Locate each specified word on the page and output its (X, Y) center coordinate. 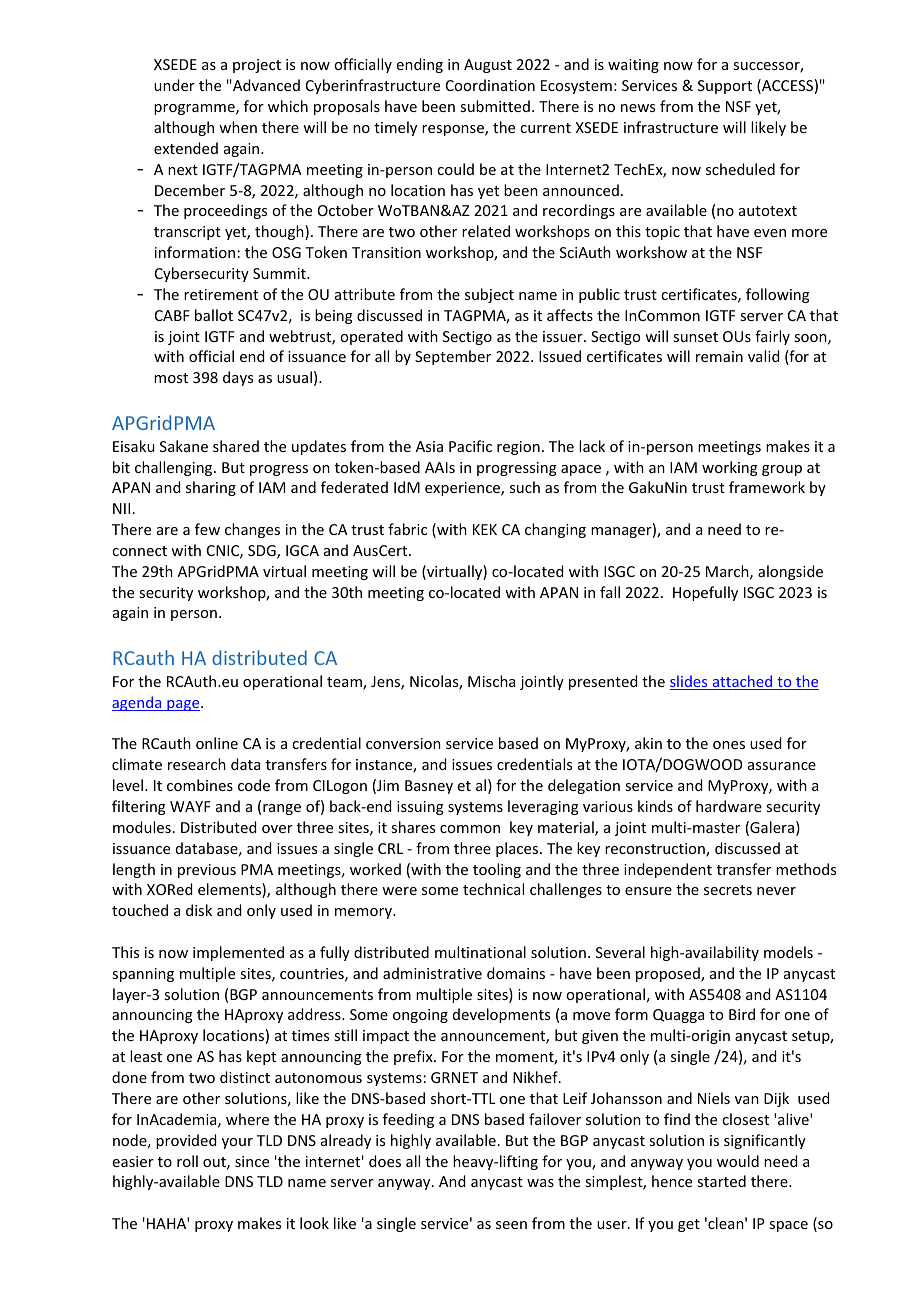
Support (725, 87)
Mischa (491, 681)
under (174, 85)
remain (719, 356)
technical (493, 889)
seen (511, 1225)
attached (742, 682)
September (453, 357)
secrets (728, 890)
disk (199, 910)
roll (187, 1161)
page (183, 705)
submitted (495, 106)
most (171, 378)
